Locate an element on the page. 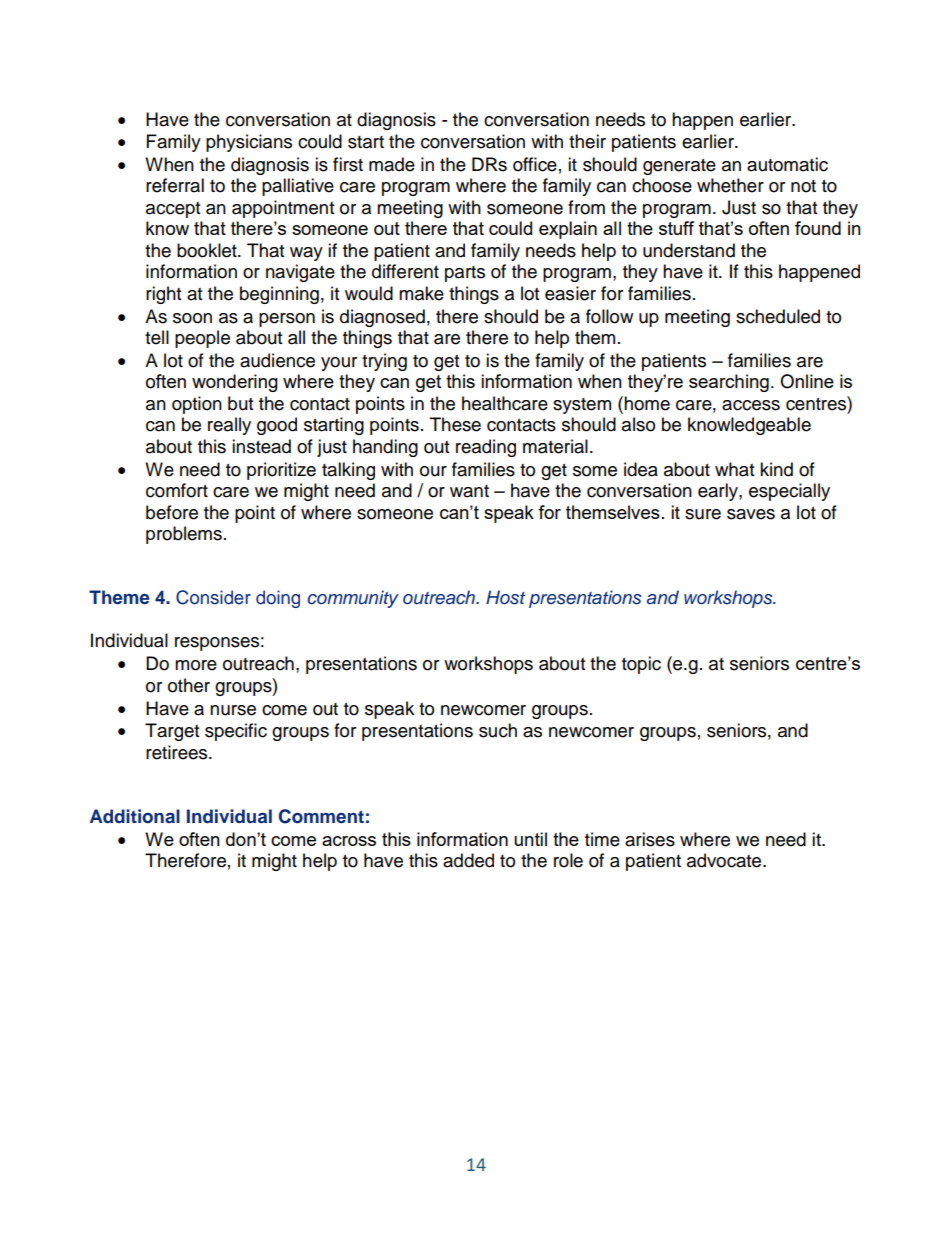 The image size is (952, 1233). office is located at coordinates (535, 164).
